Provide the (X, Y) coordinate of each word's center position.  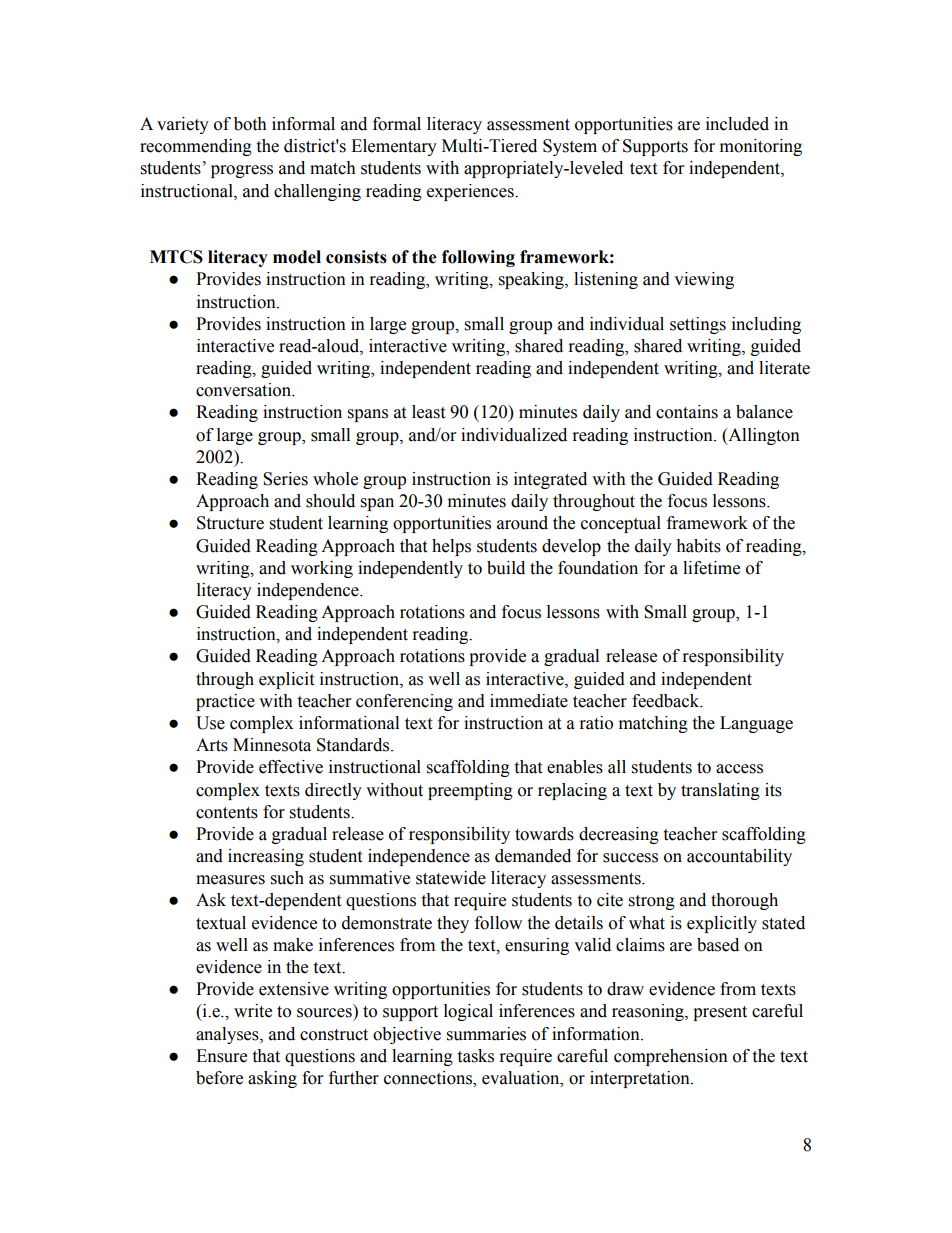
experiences (471, 192)
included (737, 124)
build (506, 568)
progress (242, 171)
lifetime (711, 568)
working (322, 569)
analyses (228, 1035)
